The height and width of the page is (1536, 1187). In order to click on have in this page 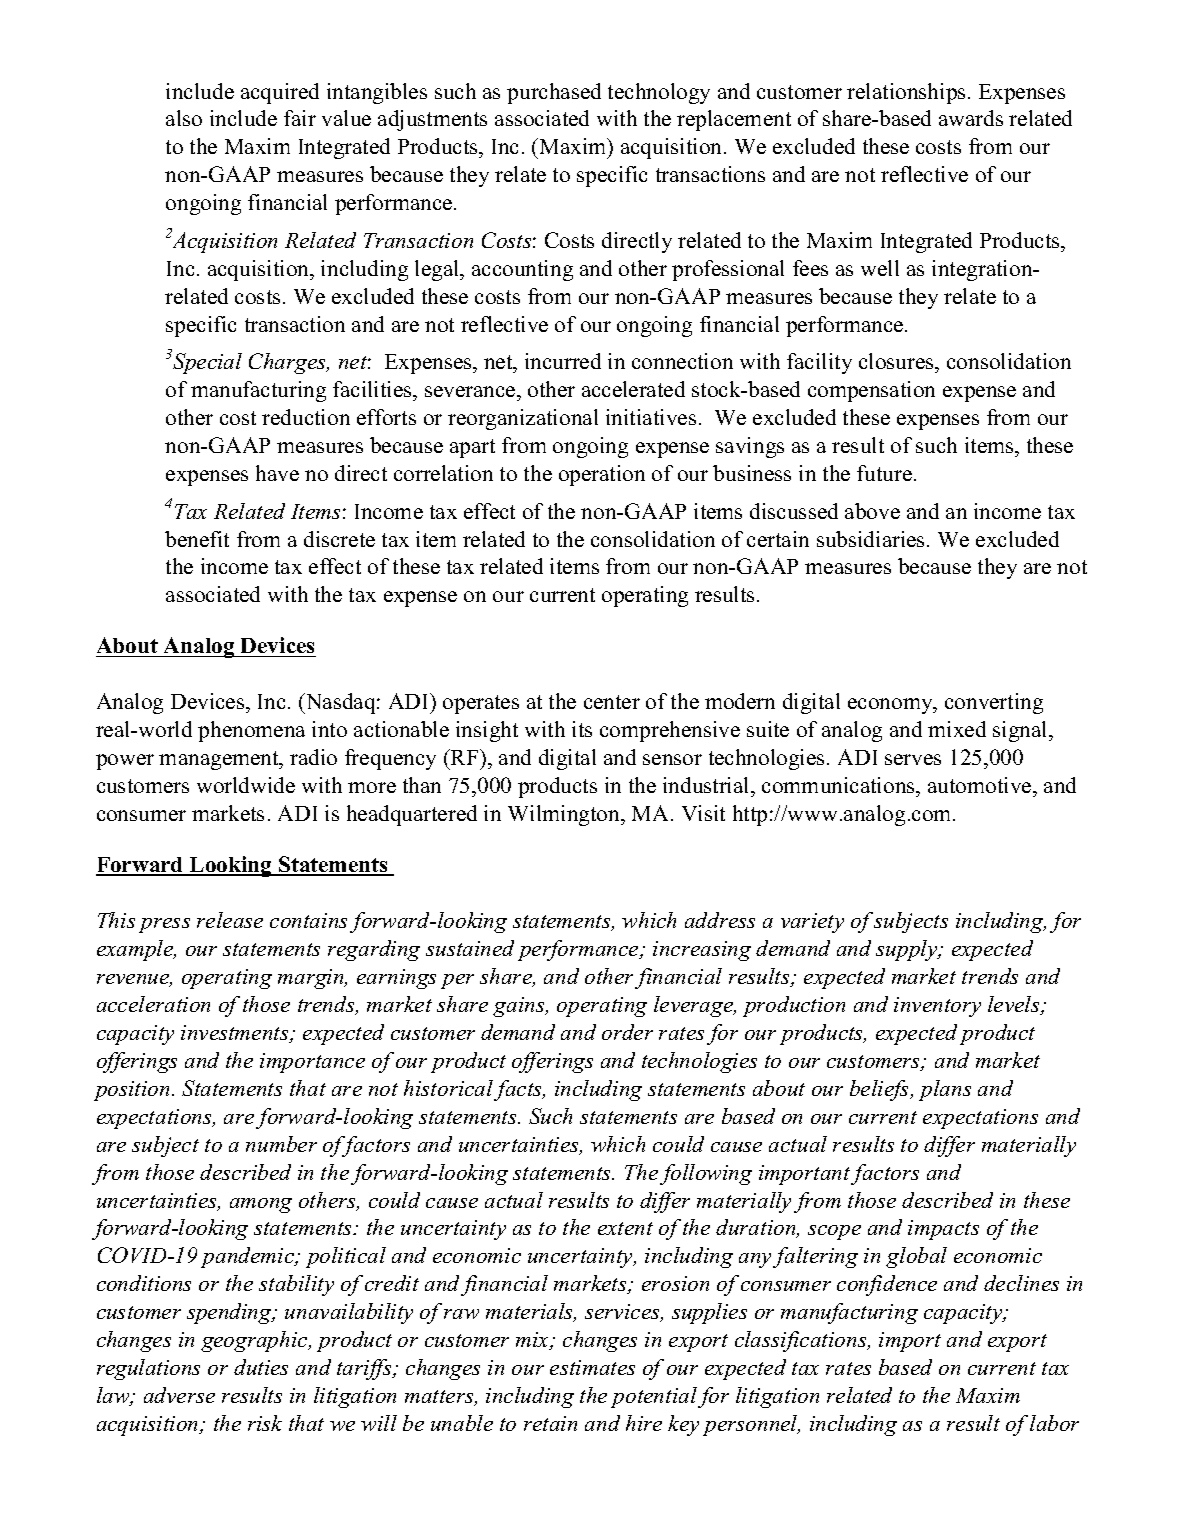, I will do `click(277, 473)`.
